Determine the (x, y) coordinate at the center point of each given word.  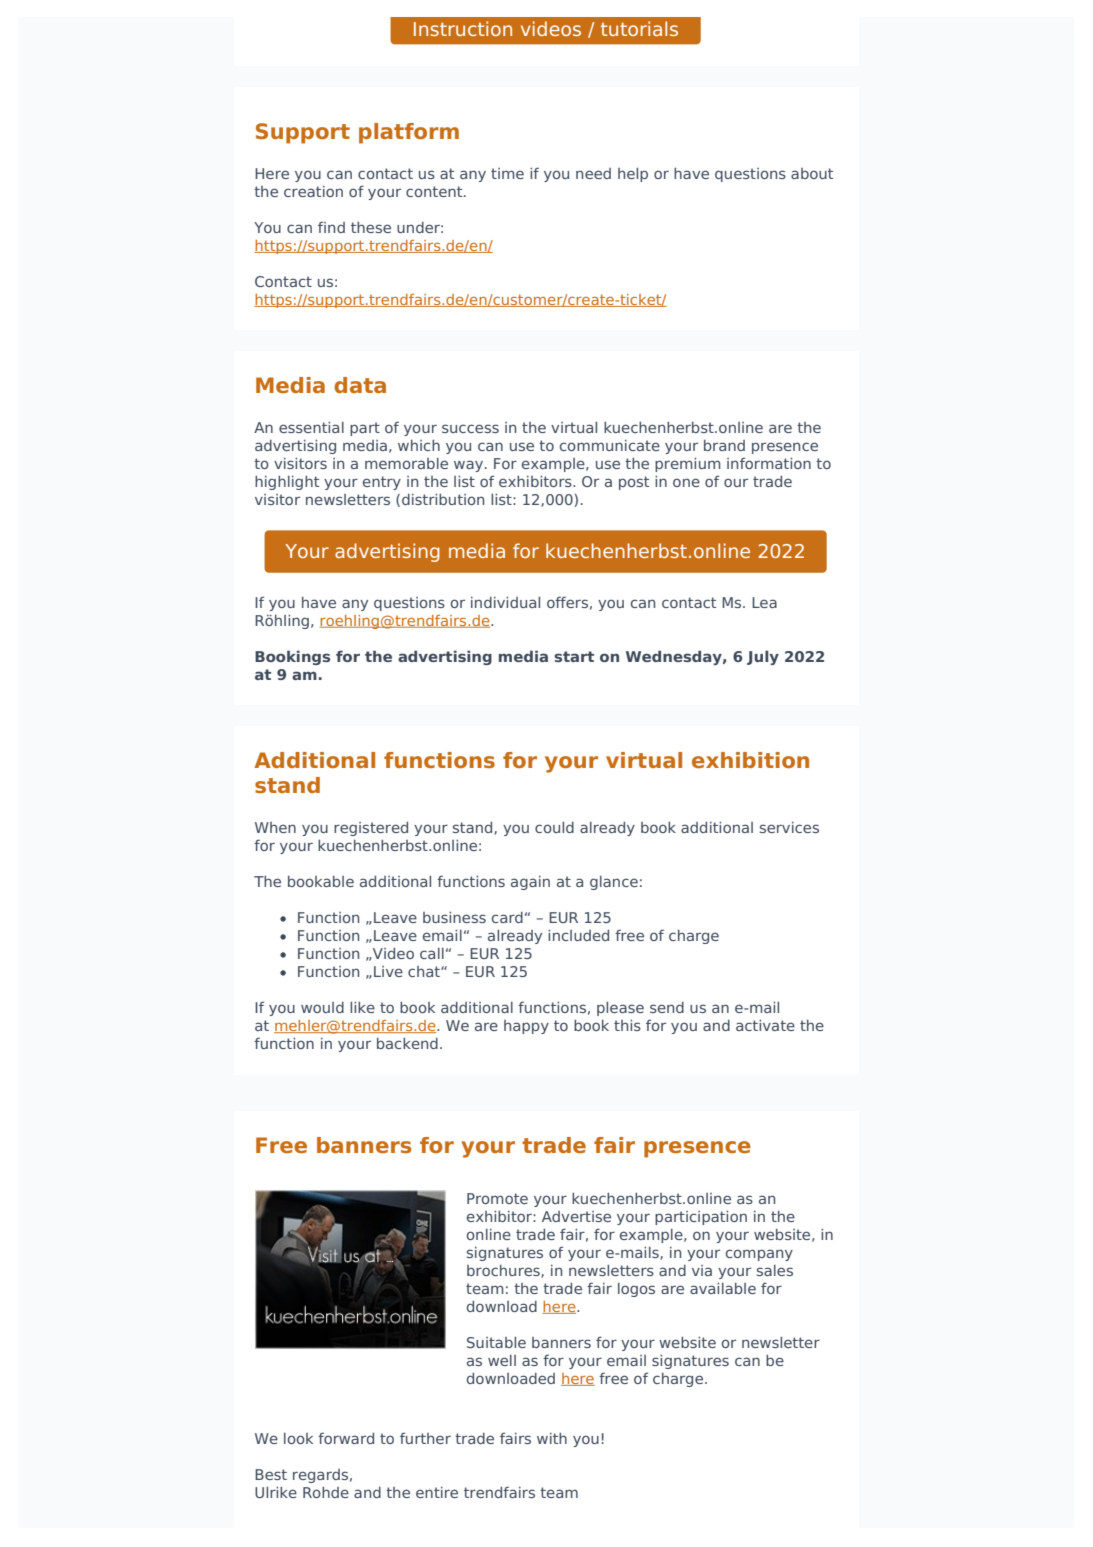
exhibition (750, 760)
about (812, 173)
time (507, 173)
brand (724, 445)
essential (311, 427)
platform (409, 133)
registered (371, 829)
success (470, 428)
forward (346, 1438)
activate (765, 1025)
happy (526, 1027)
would (322, 1007)
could (554, 827)
